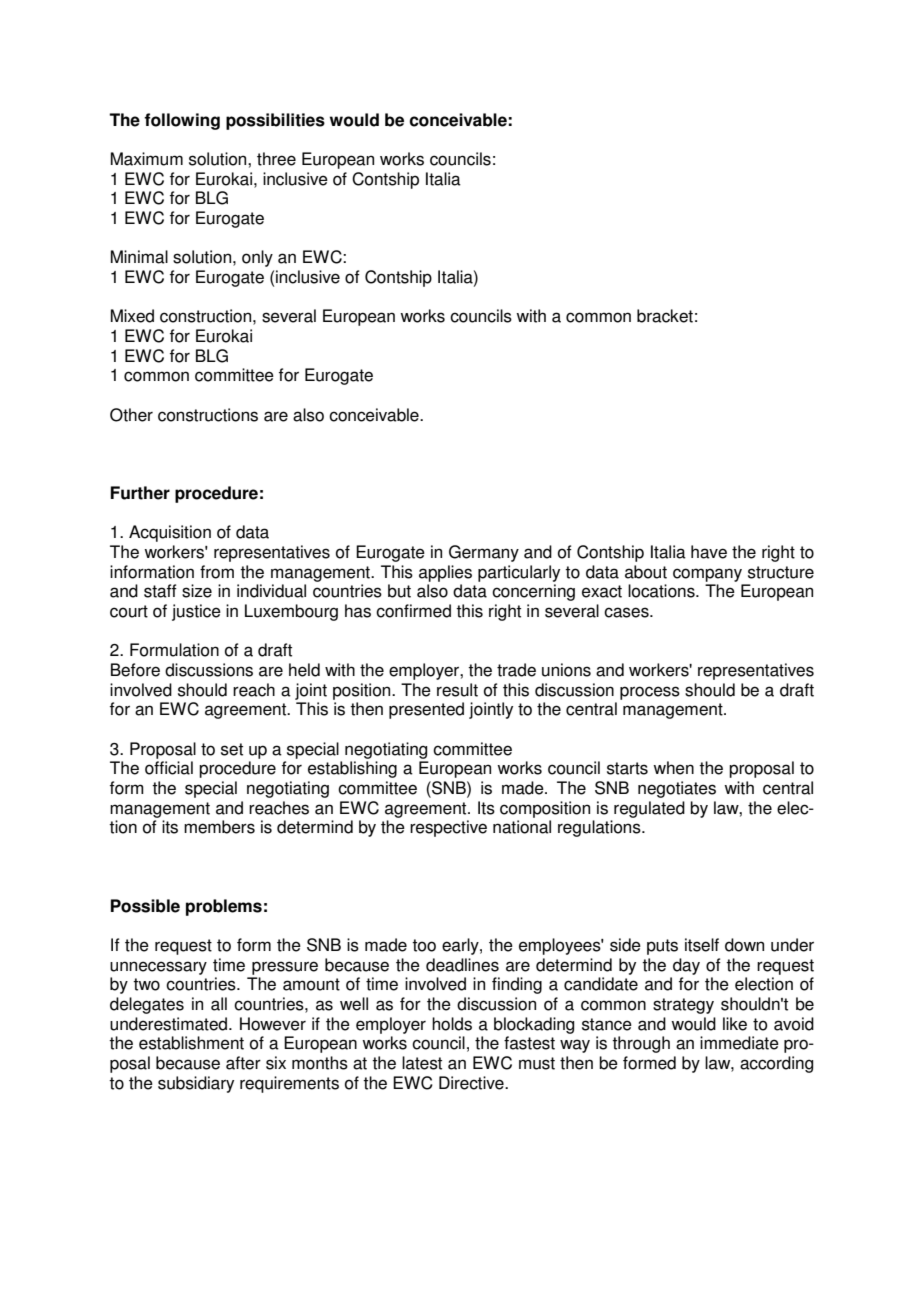 The image size is (924, 1308). What do you see at coordinates (445, 573) in the screenshot?
I see `applies` at bounding box center [445, 573].
